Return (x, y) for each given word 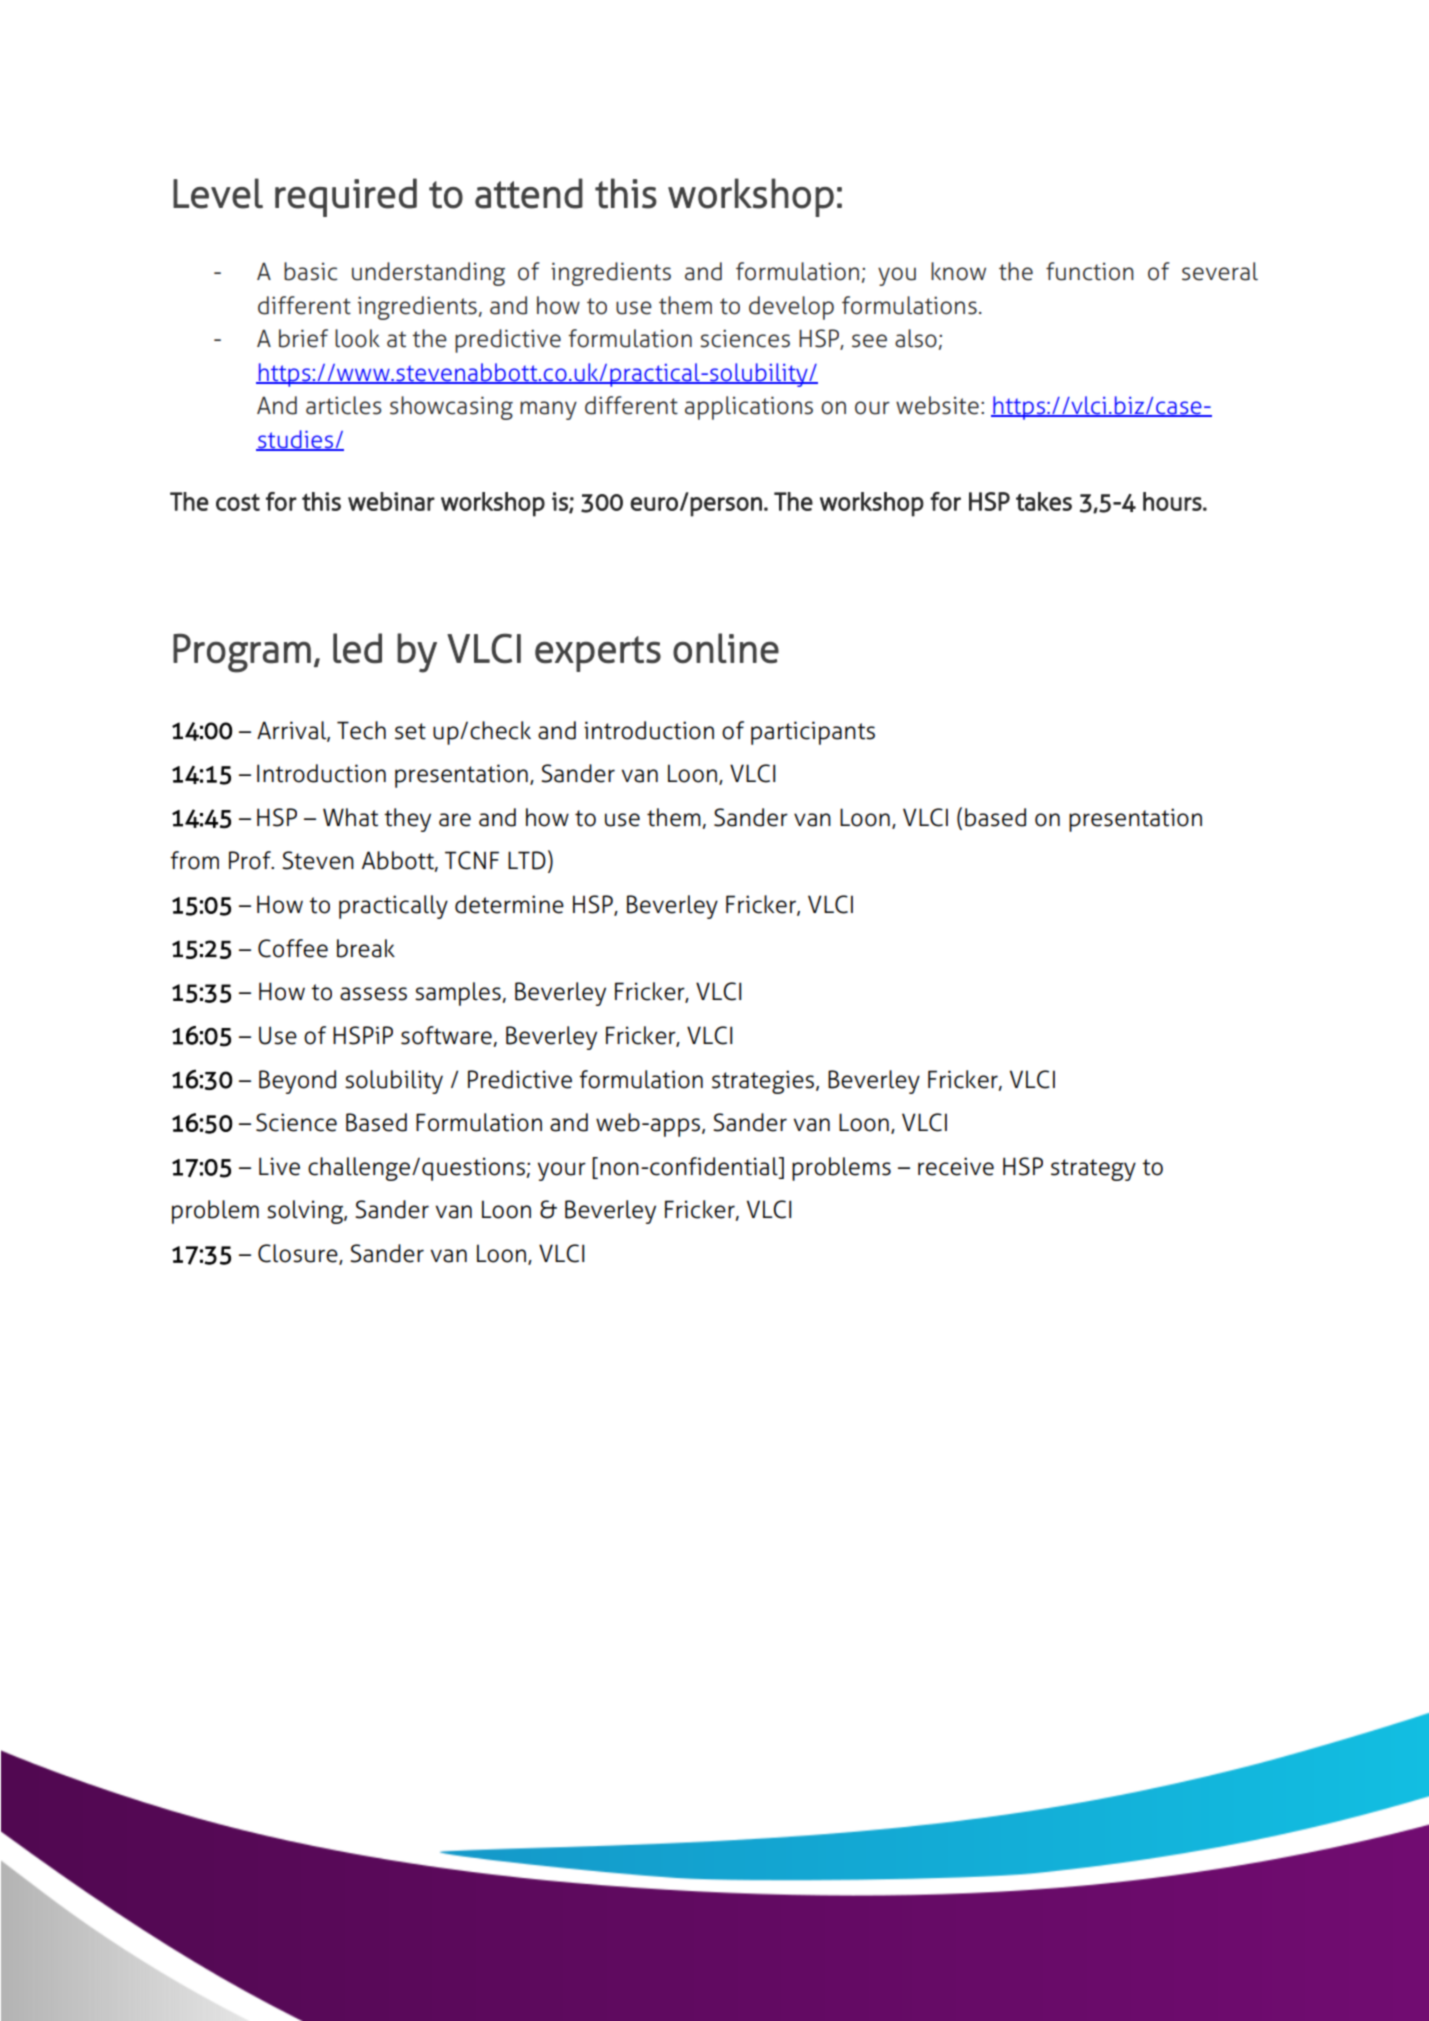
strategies (764, 1082)
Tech (361, 730)
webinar (391, 501)
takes (1044, 501)
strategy (1093, 1170)
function (1090, 271)
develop (791, 308)
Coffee (293, 948)
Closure (299, 1254)
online (726, 648)
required (346, 197)
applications (749, 408)
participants (813, 733)
